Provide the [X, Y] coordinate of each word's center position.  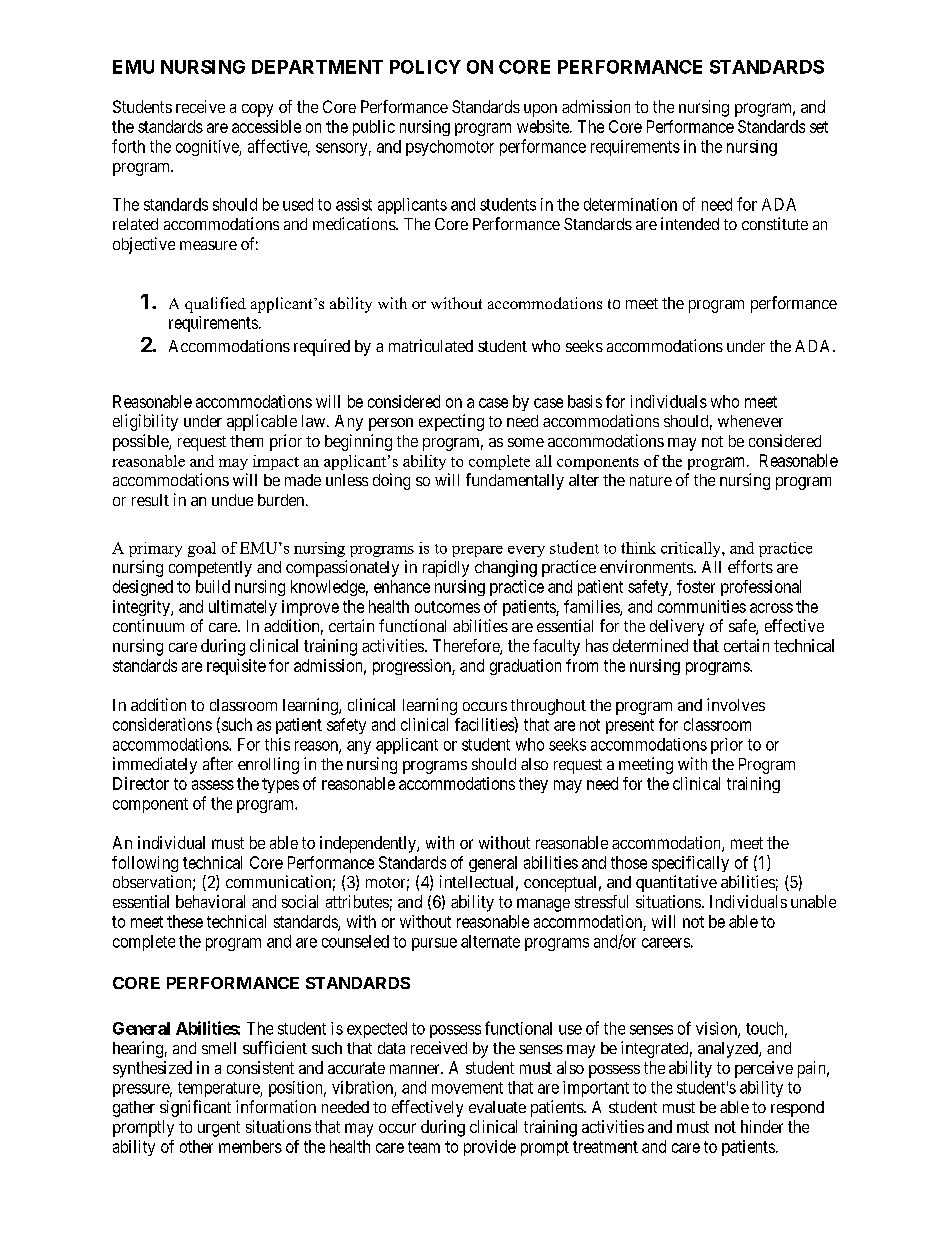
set [819, 127]
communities [702, 606]
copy [257, 110]
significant [195, 1108]
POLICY [425, 67]
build [213, 586]
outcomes [447, 607]
